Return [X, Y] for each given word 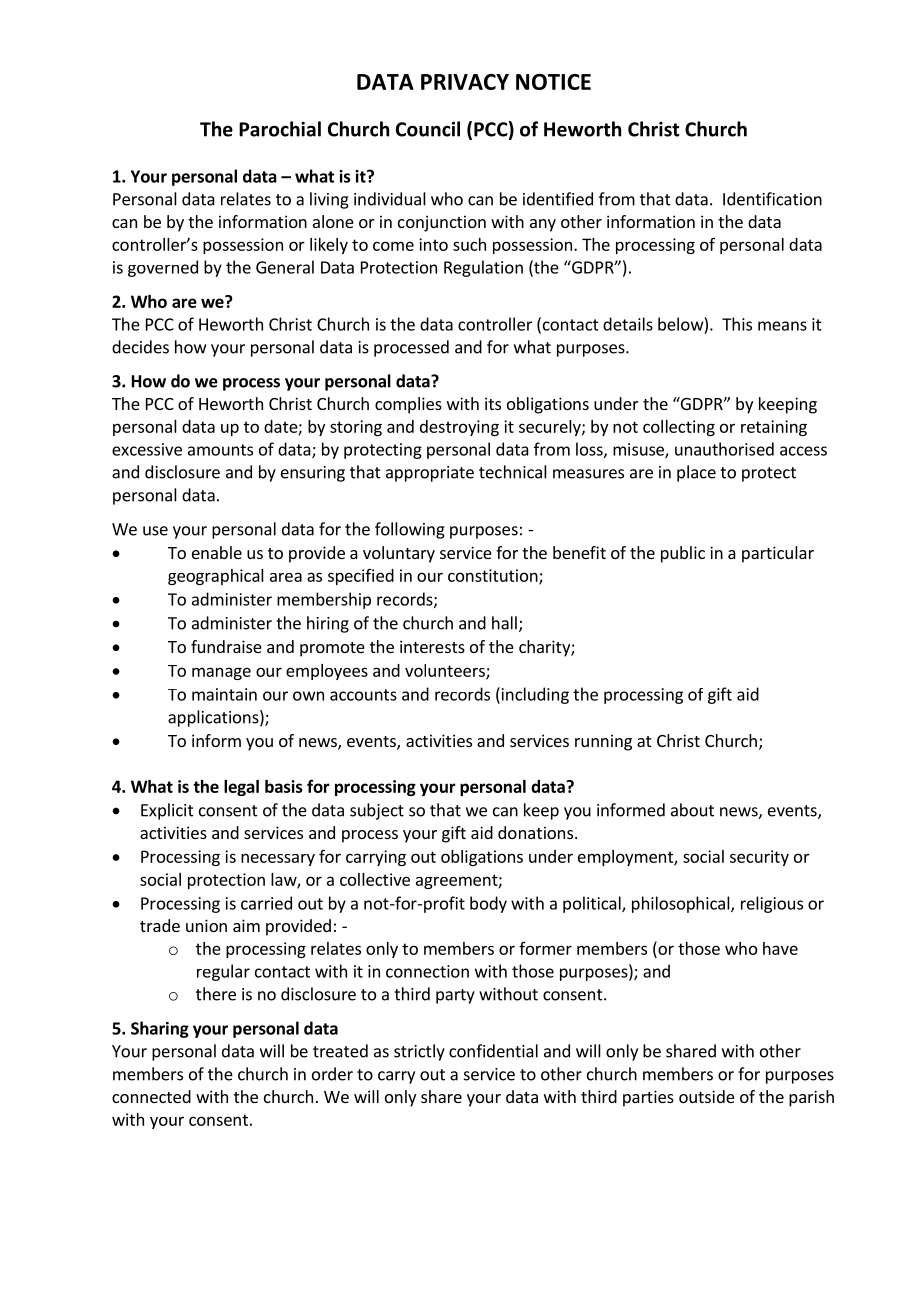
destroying [459, 428]
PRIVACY [465, 82]
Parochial [280, 129]
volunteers [446, 671]
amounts [220, 450]
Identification [772, 199]
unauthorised [724, 449]
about [692, 810]
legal [241, 788]
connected [151, 1096]
